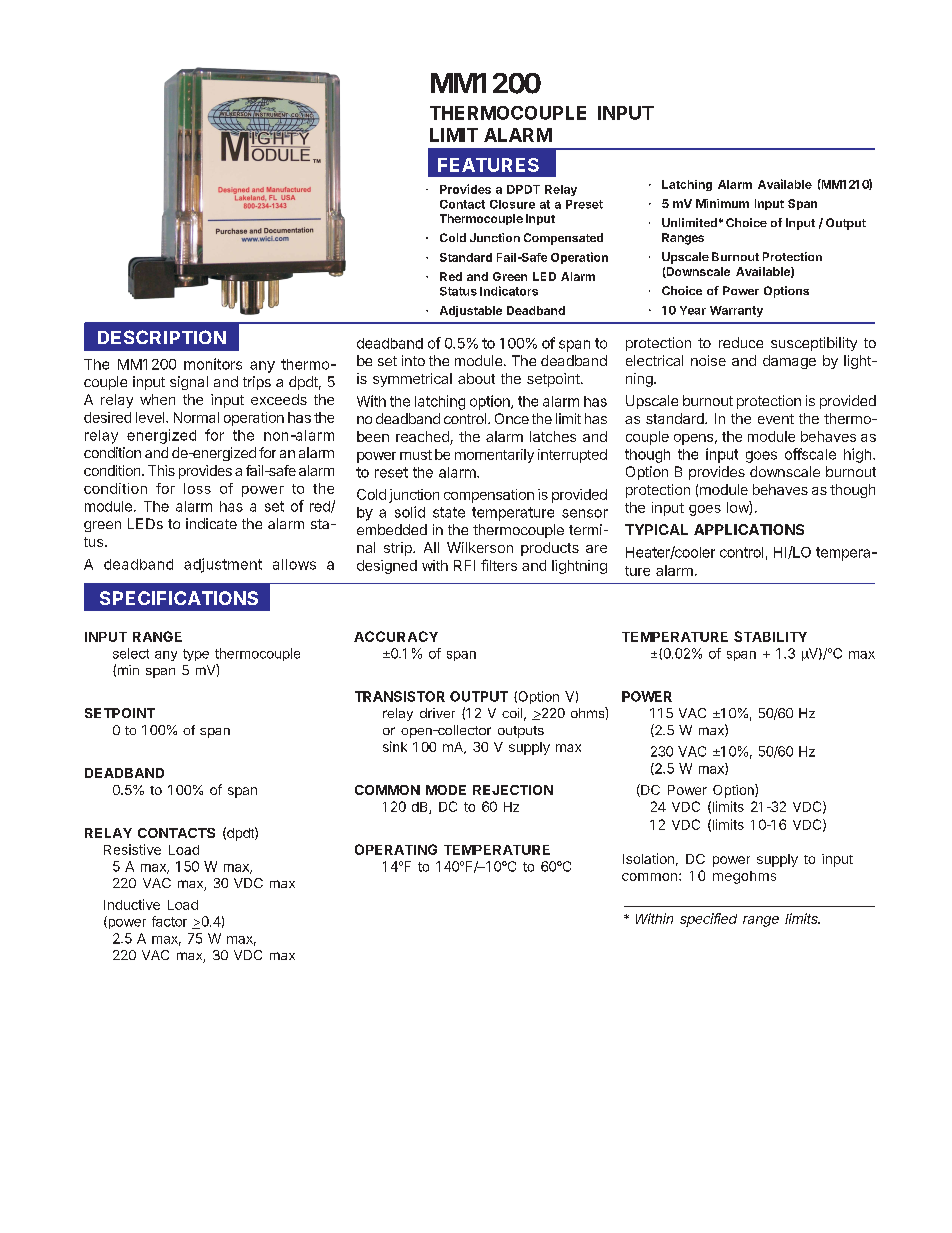 The height and width of the image is (1233, 952). I want to click on Minimum, so click(722, 203).
